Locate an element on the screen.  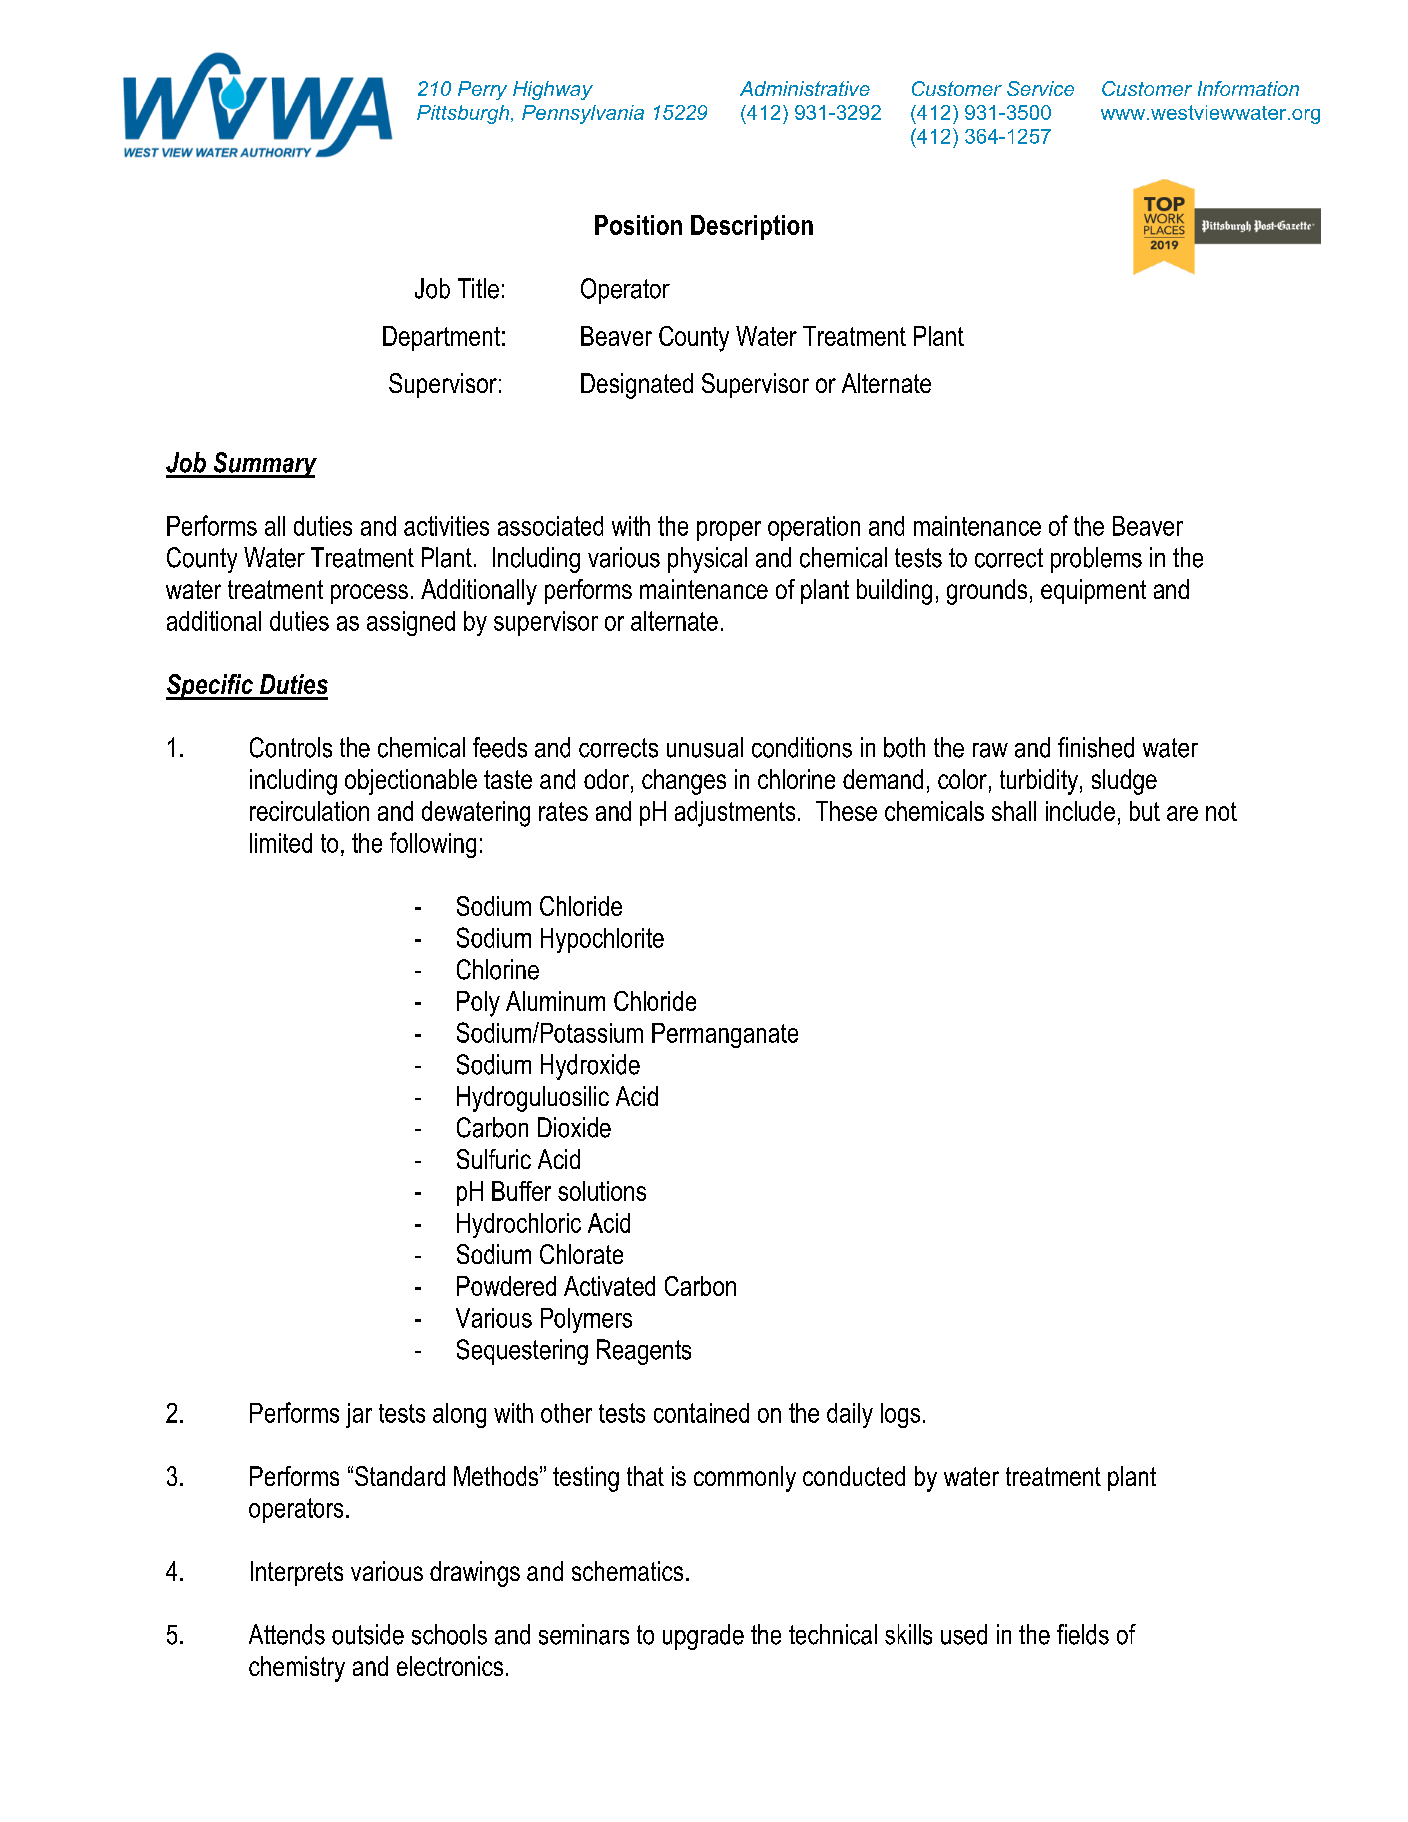
Designated is located at coordinates (637, 386).
